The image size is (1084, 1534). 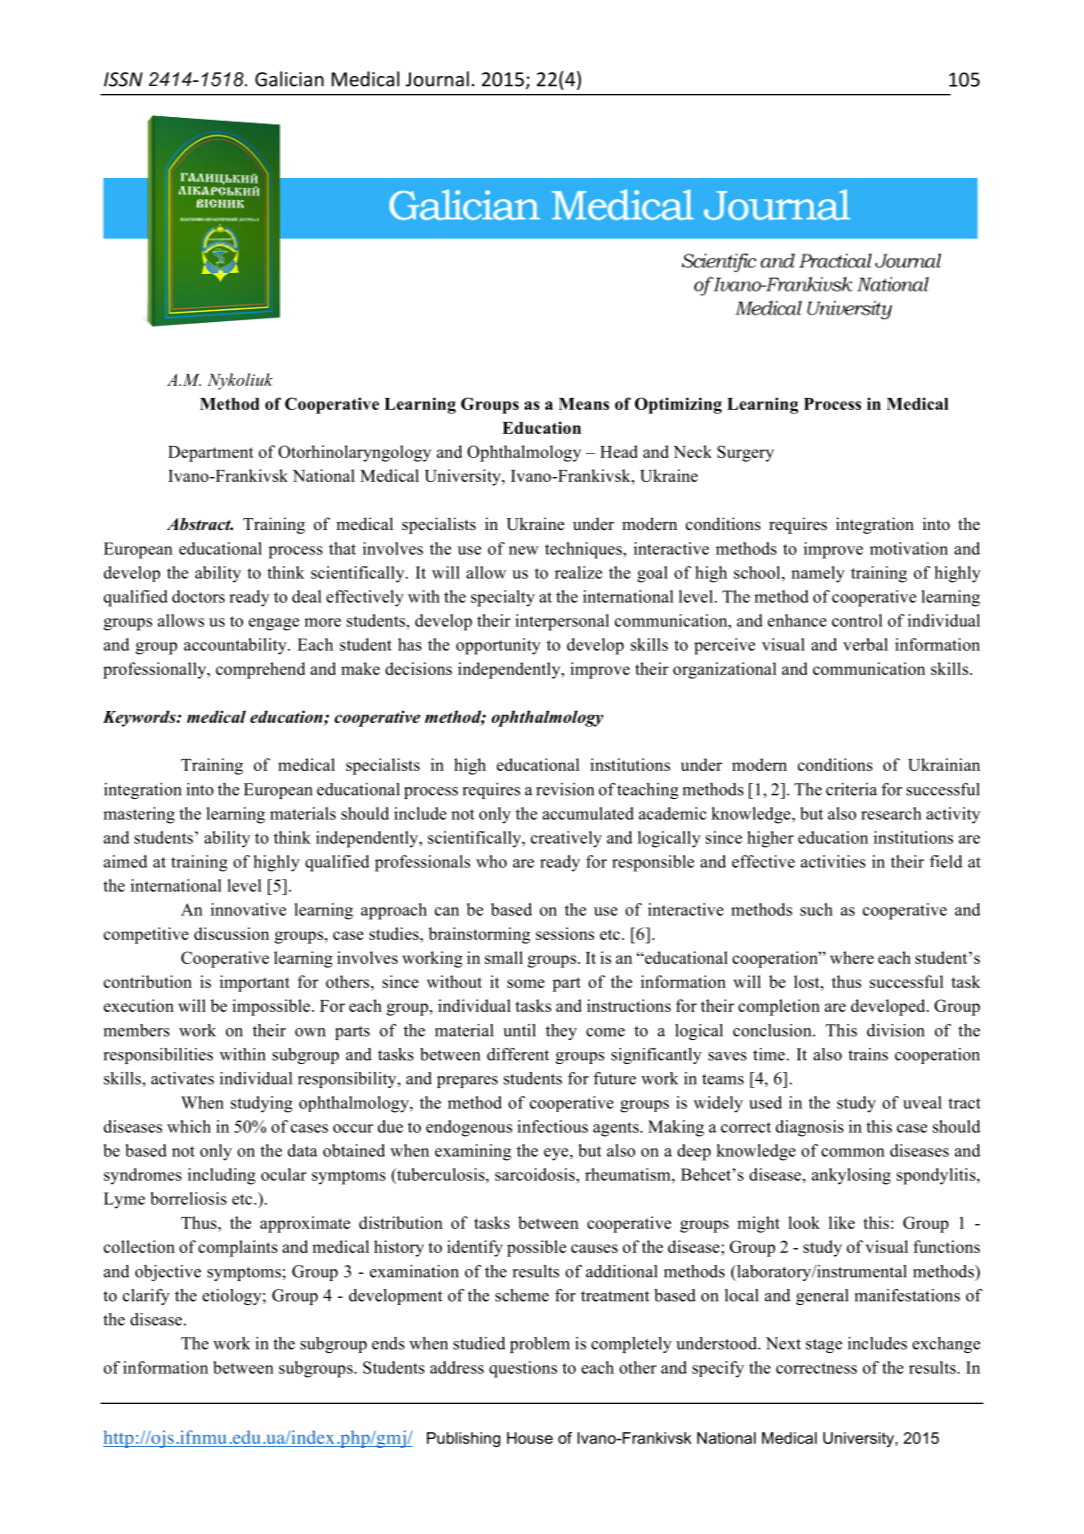 I want to click on interpersonal, so click(x=562, y=622).
